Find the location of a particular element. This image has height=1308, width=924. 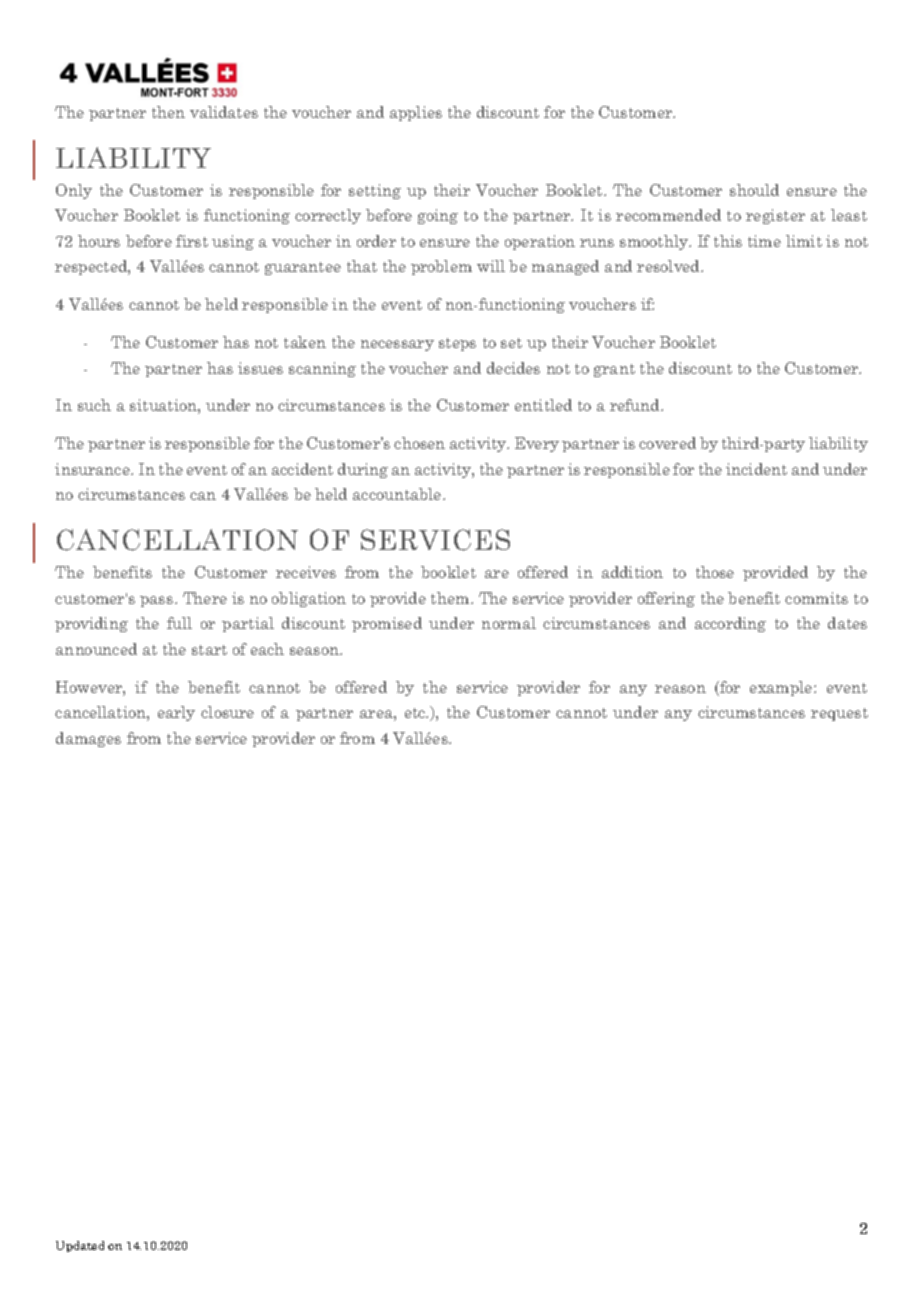

accountable is located at coordinates (398, 494).
